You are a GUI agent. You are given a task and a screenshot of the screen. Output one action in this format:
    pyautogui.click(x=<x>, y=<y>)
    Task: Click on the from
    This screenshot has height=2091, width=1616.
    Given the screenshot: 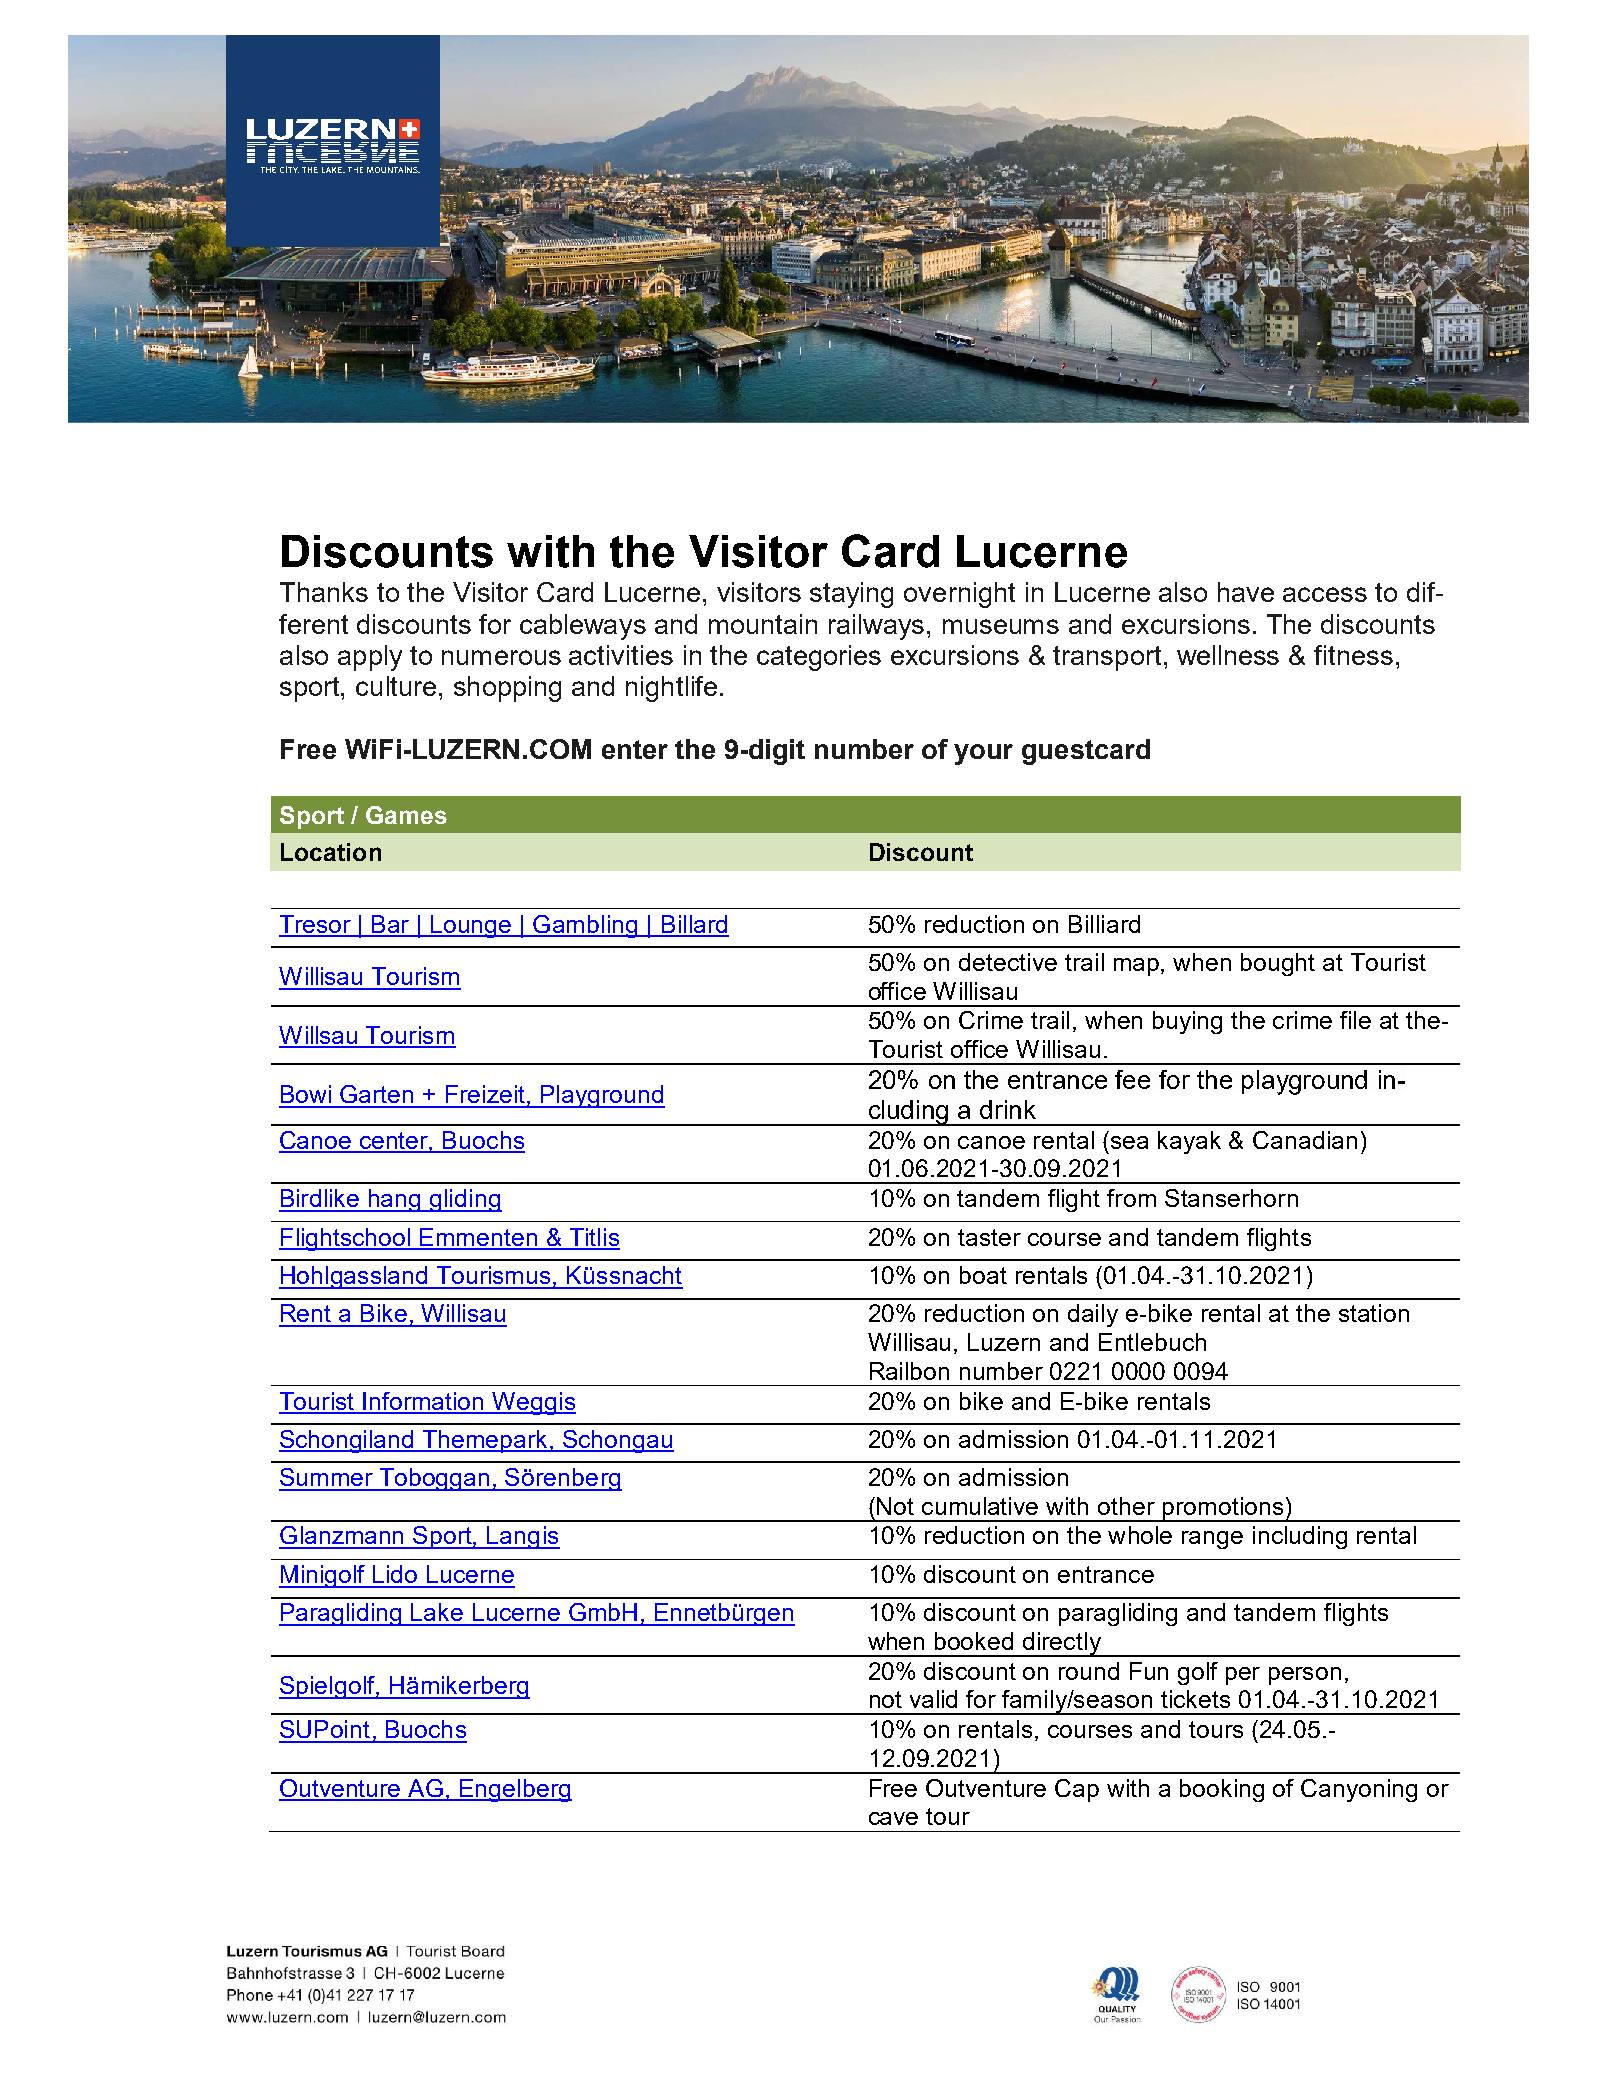 What is the action you would take?
    pyautogui.click(x=1131, y=1198)
